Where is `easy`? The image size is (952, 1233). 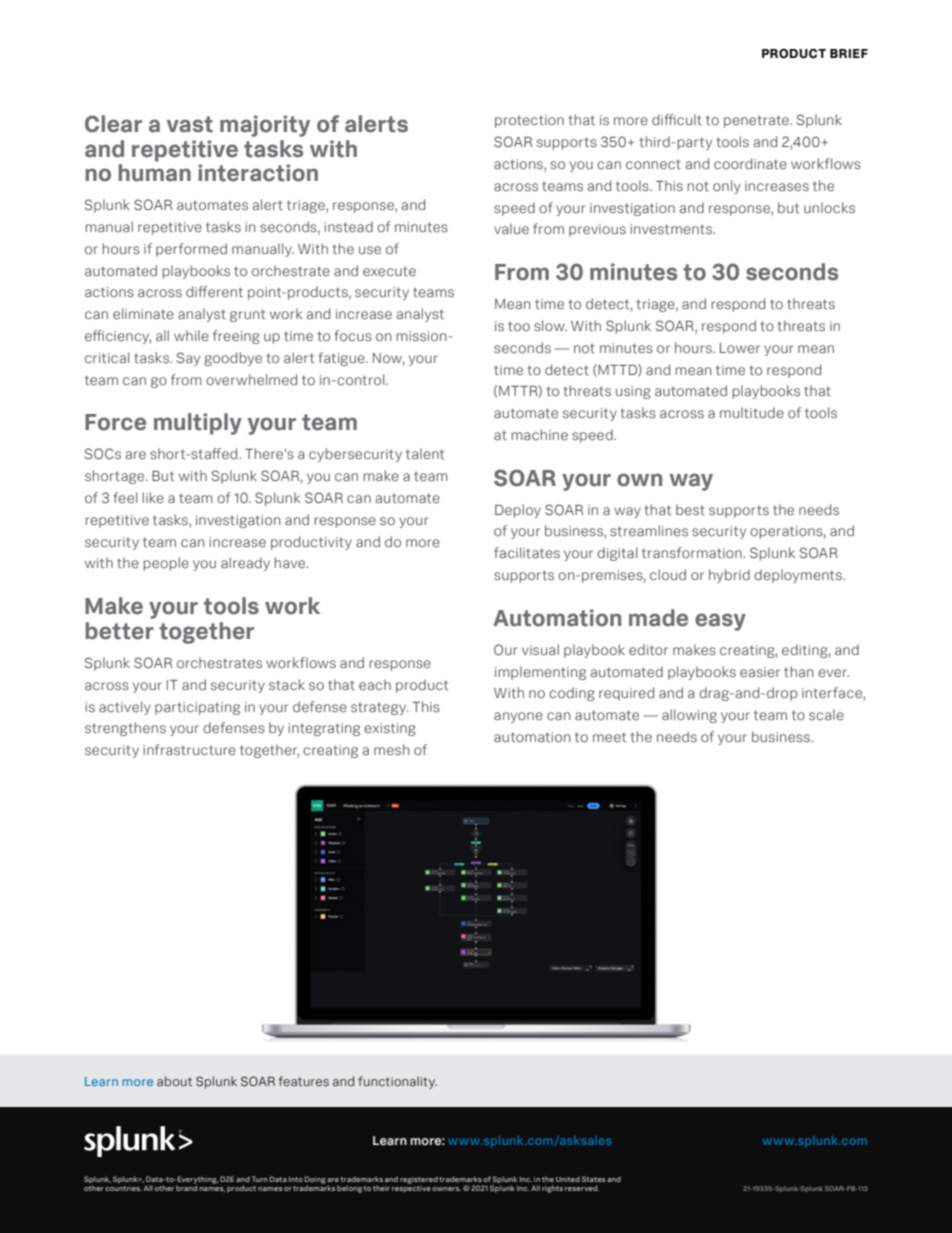 easy is located at coordinates (720, 622).
